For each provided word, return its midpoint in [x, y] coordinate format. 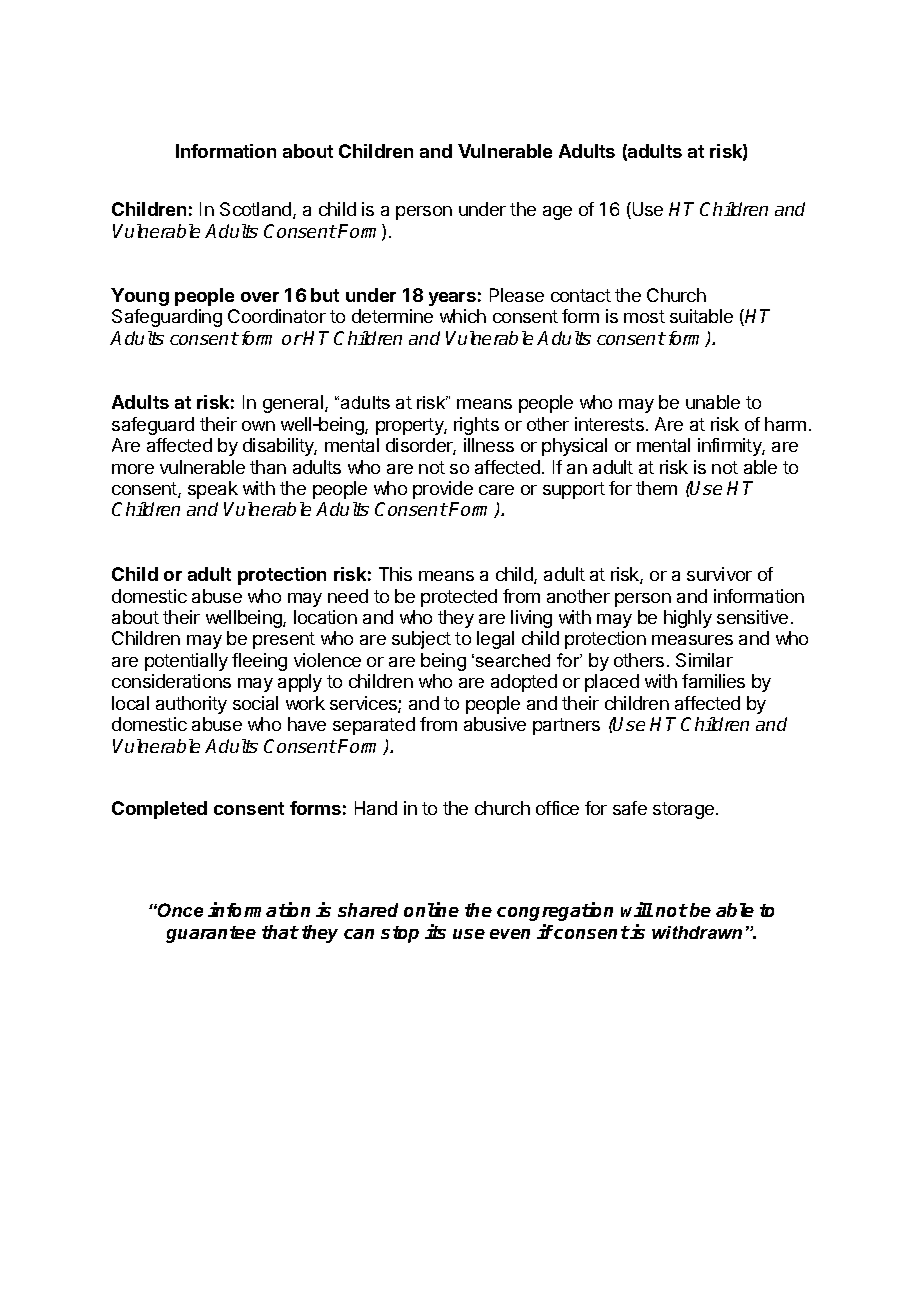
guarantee [211, 934]
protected [459, 598]
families [713, 681]
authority [191, 705]
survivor [719, 574]
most [644, 316]
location [325, 617]
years [452, 299]
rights [476, 426]
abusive [495, 724]
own [258, 426]
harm [785, 424]
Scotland [257, 210]
